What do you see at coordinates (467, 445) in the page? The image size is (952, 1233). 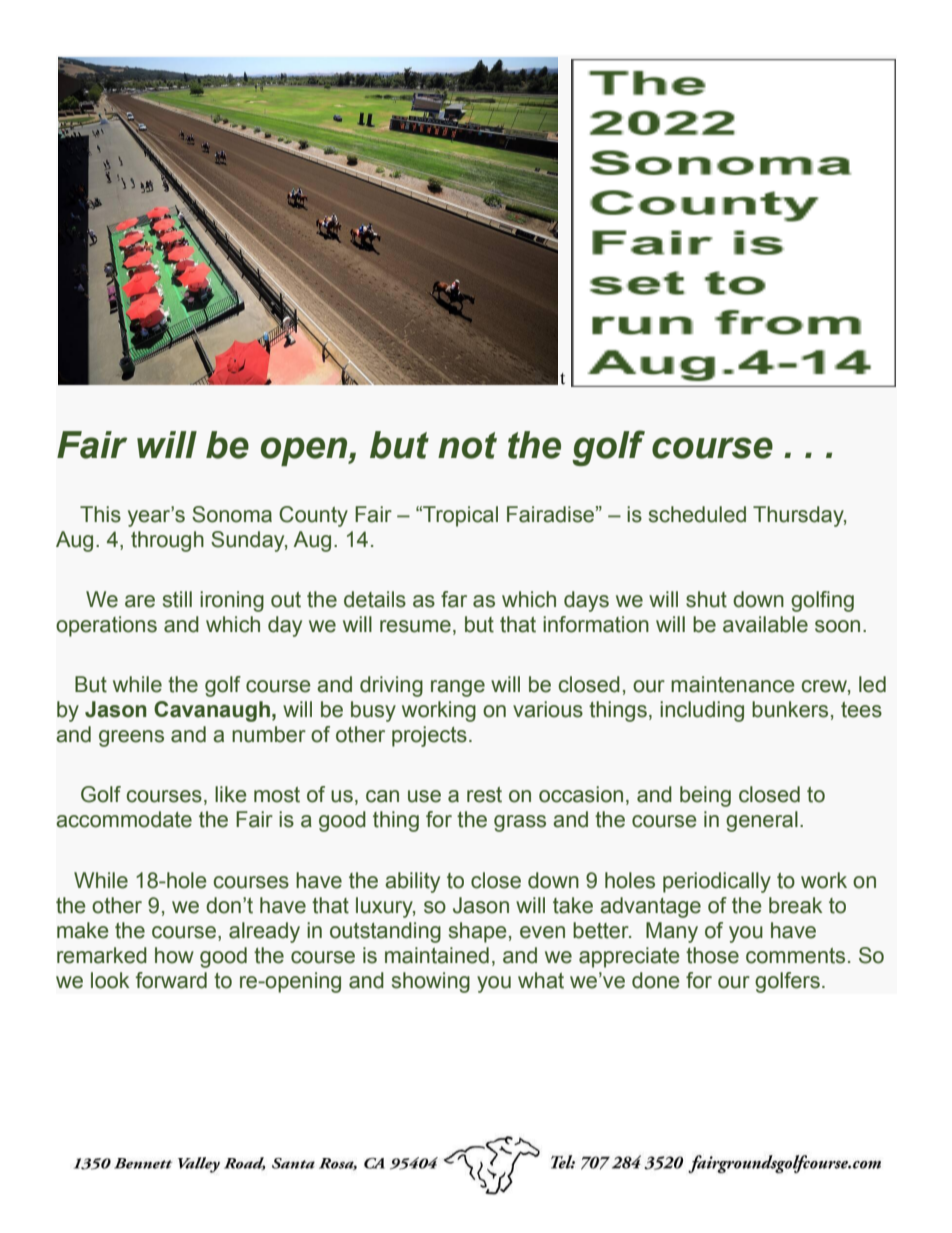 I see `not` at bounding box center [467, 445].
